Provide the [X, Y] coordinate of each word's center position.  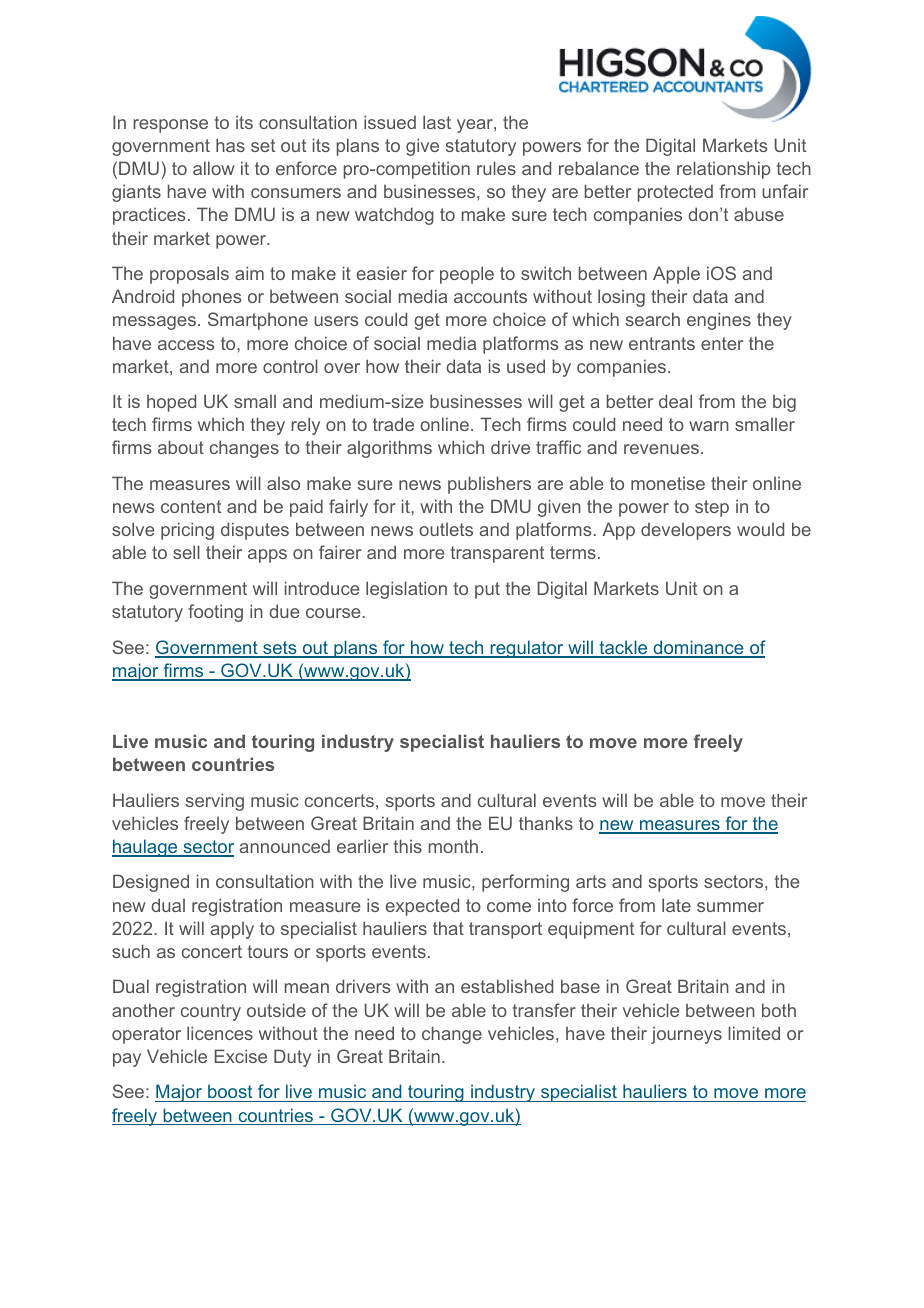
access [186, 345]
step [712, 508]
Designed [151, 883]
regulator [527, 649]
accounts [490, 296]
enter [722, 343]
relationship [724, 170]
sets [280, 649]
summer [730, 907]
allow [214, 168]
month [453, 846]
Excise [241, 1056]
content [191, 506]
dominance [698, 648]
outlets [446, 529]
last [437, 122]
